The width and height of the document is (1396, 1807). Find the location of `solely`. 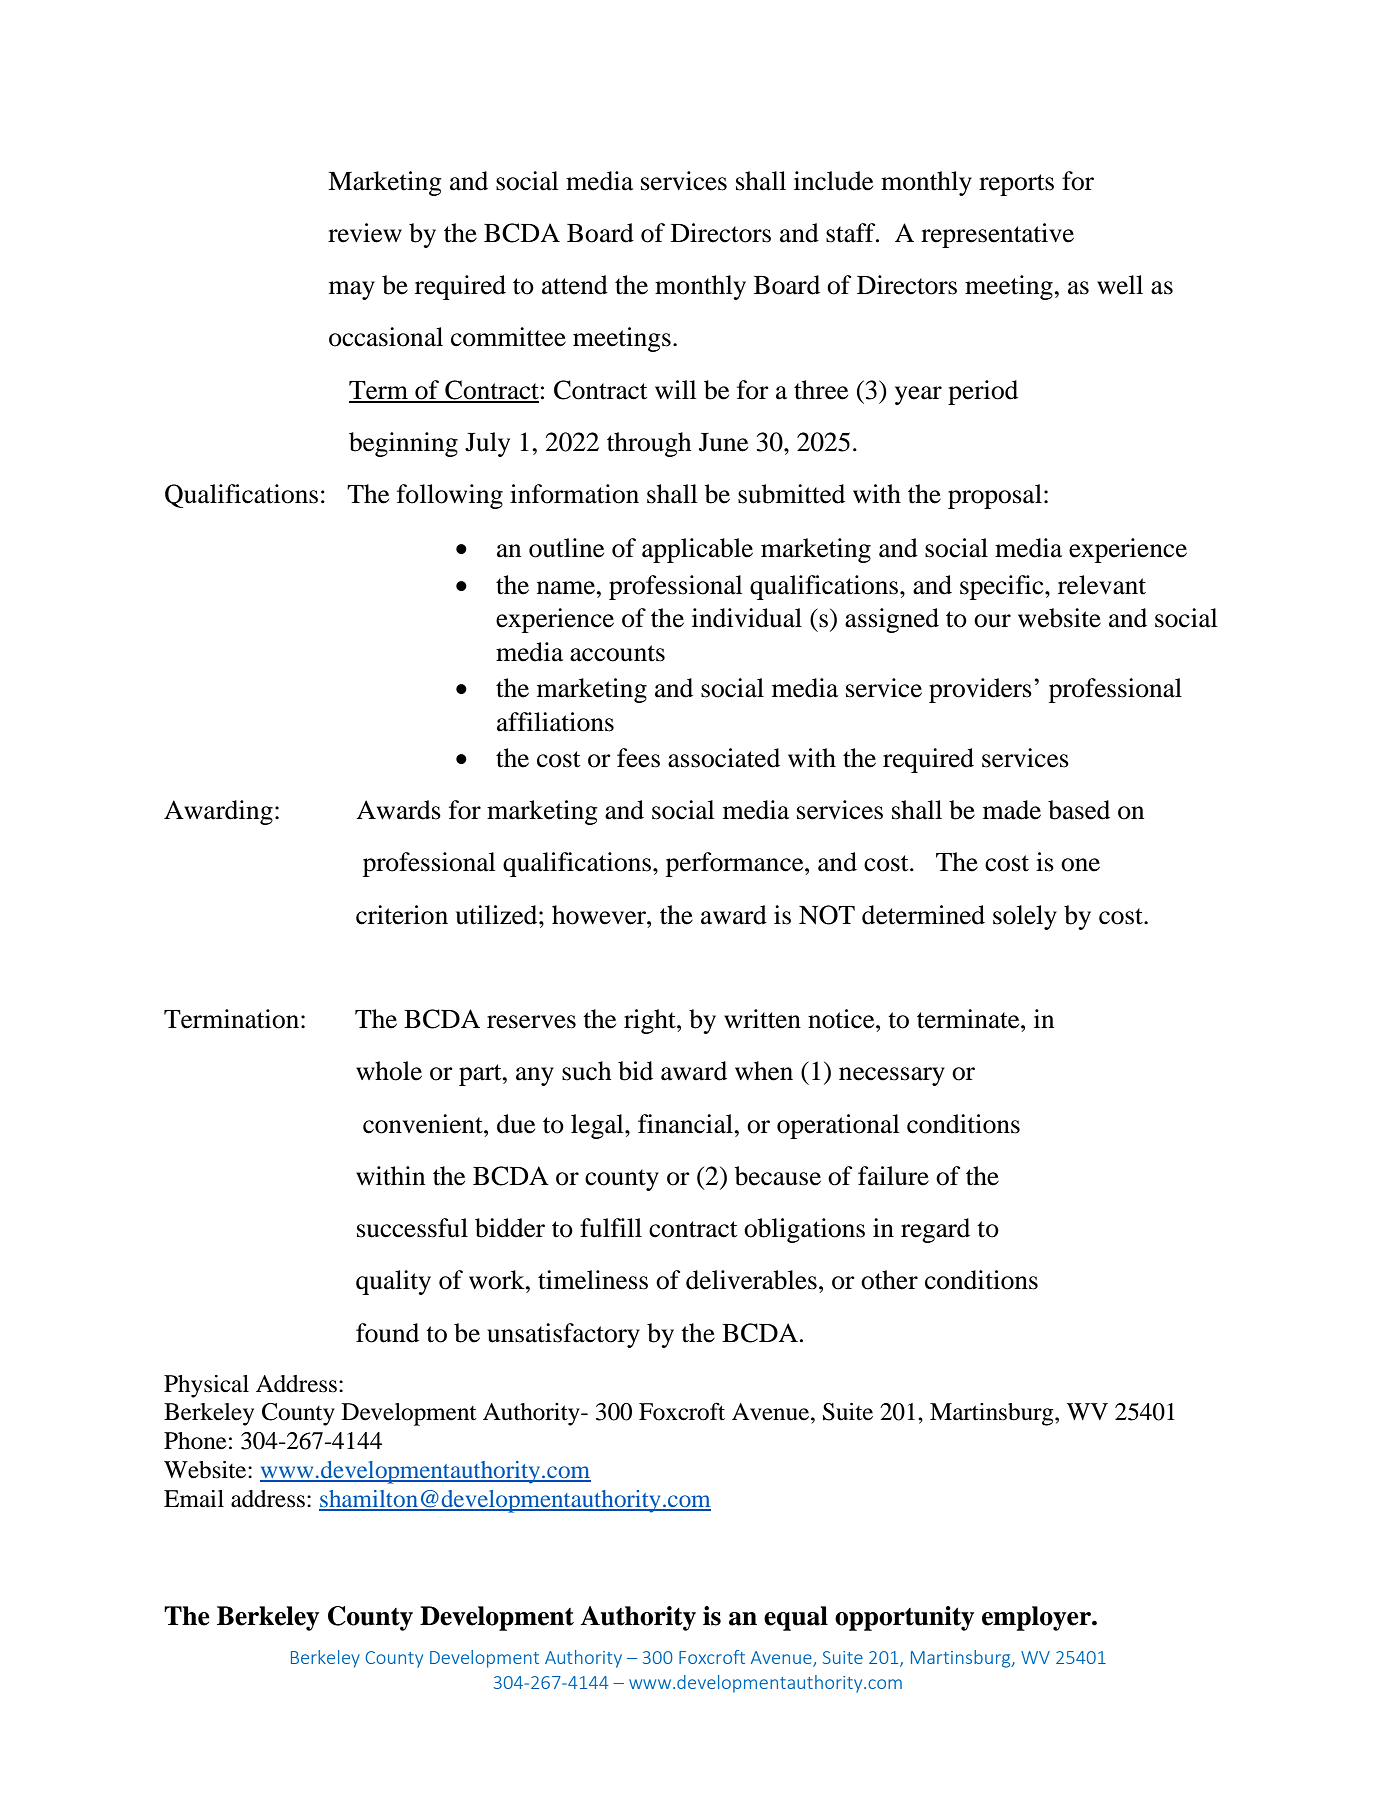

solely is located at coordinates (1025, 917).
